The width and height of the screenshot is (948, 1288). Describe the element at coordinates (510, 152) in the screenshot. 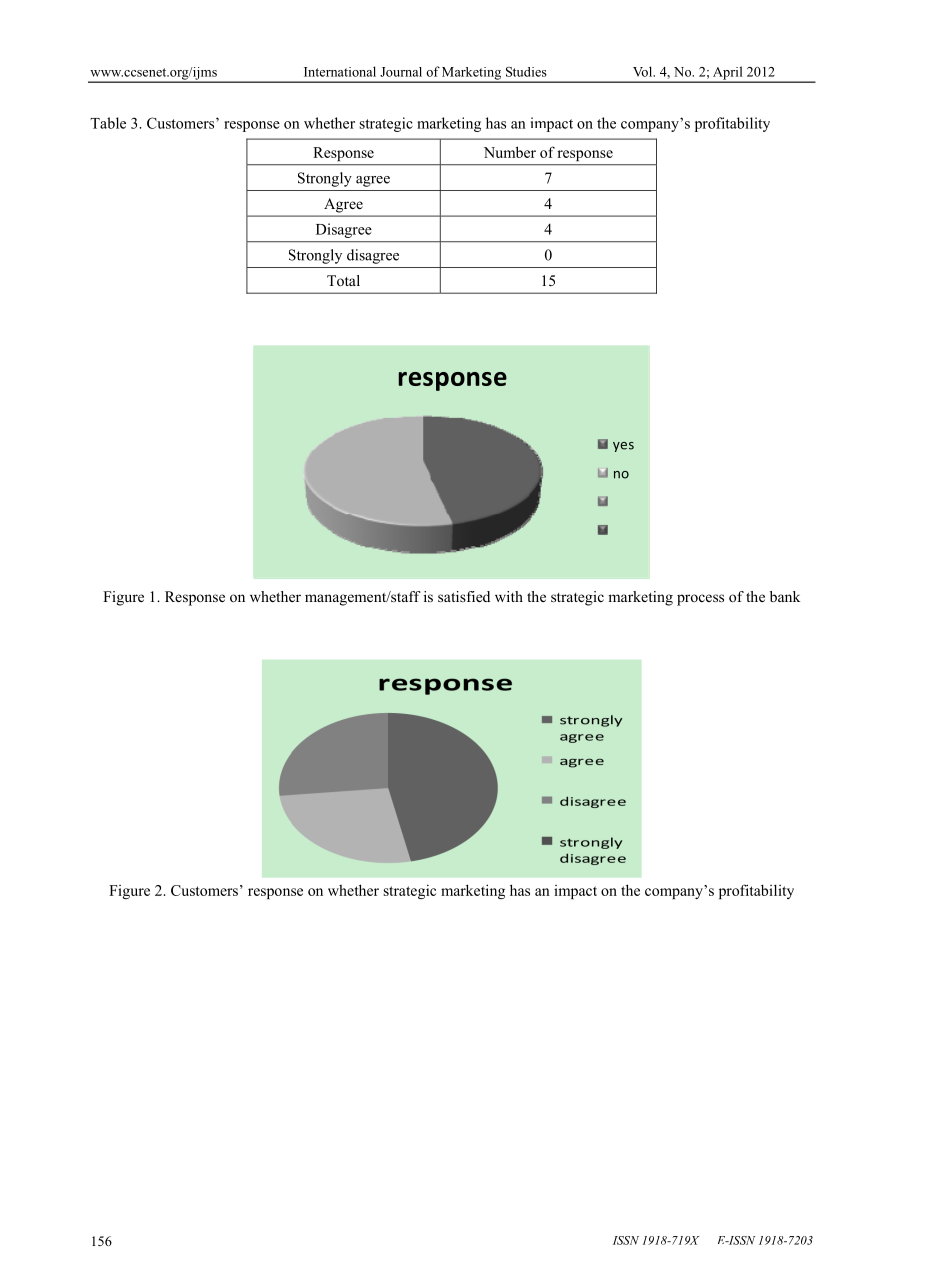

I see `Number` at that location.
